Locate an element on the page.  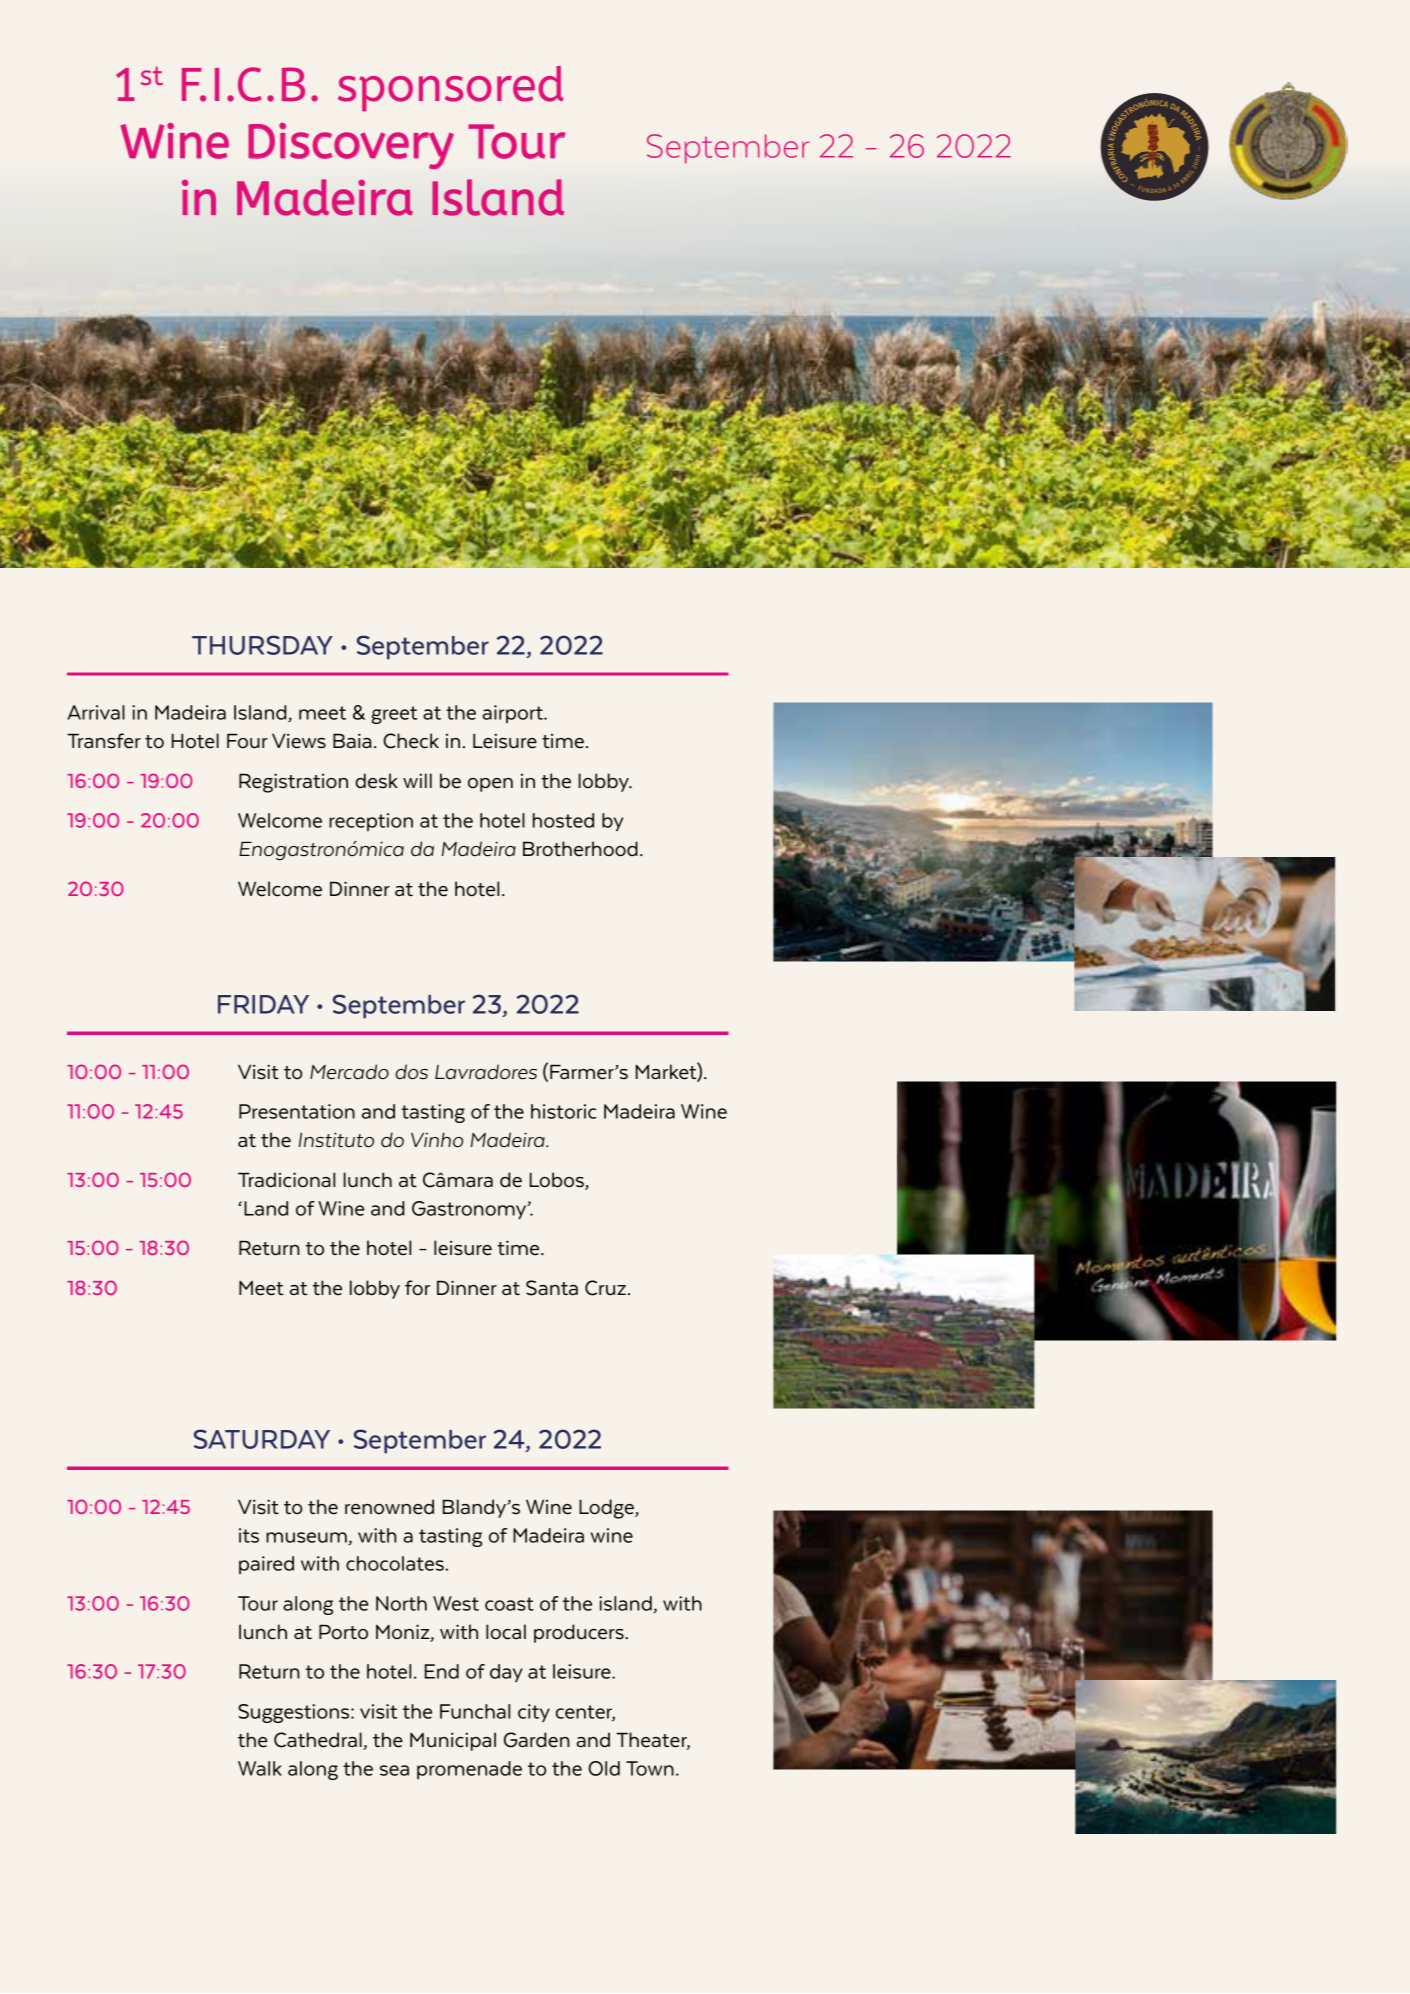
reception is located at coordinates (371, 822).
